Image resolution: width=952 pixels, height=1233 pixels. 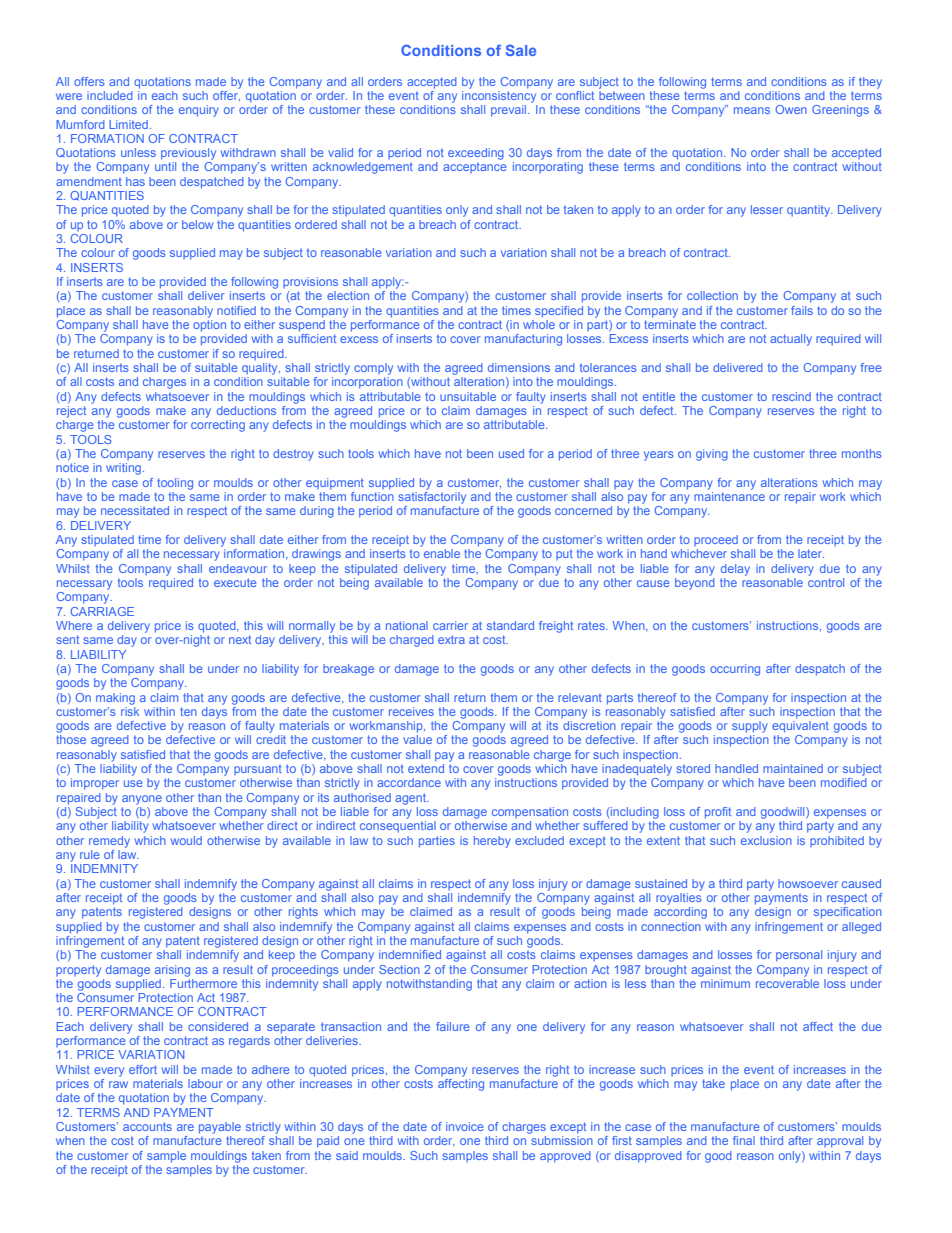 What do you see at coordinates (209, 326) in the image?
I see `option` at bounding box center [209, 326].
